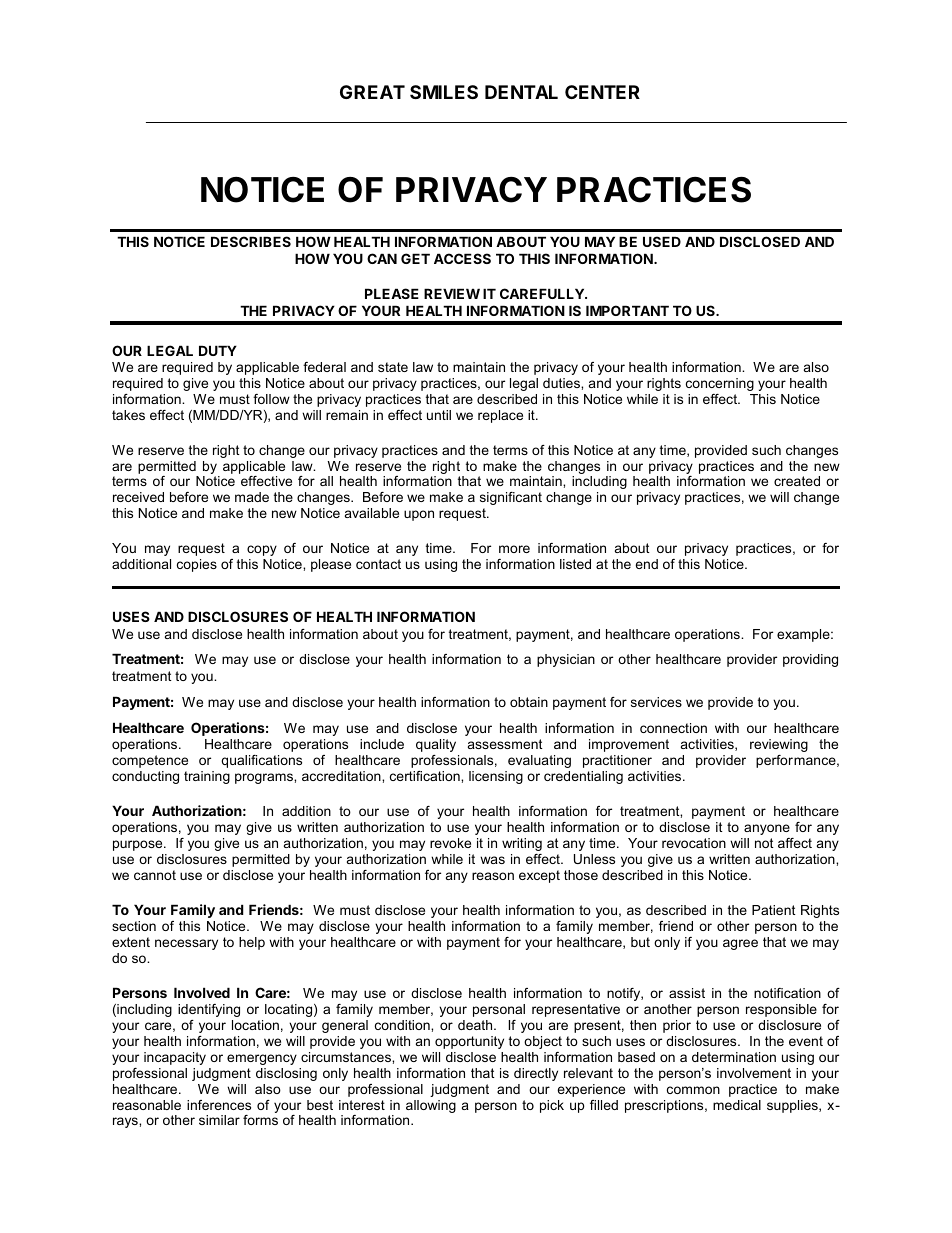 This screenshot has height=1233, width=952. Describe the element at coordinates (529, 702) in the screenshot. I see `obtain` at that location.
